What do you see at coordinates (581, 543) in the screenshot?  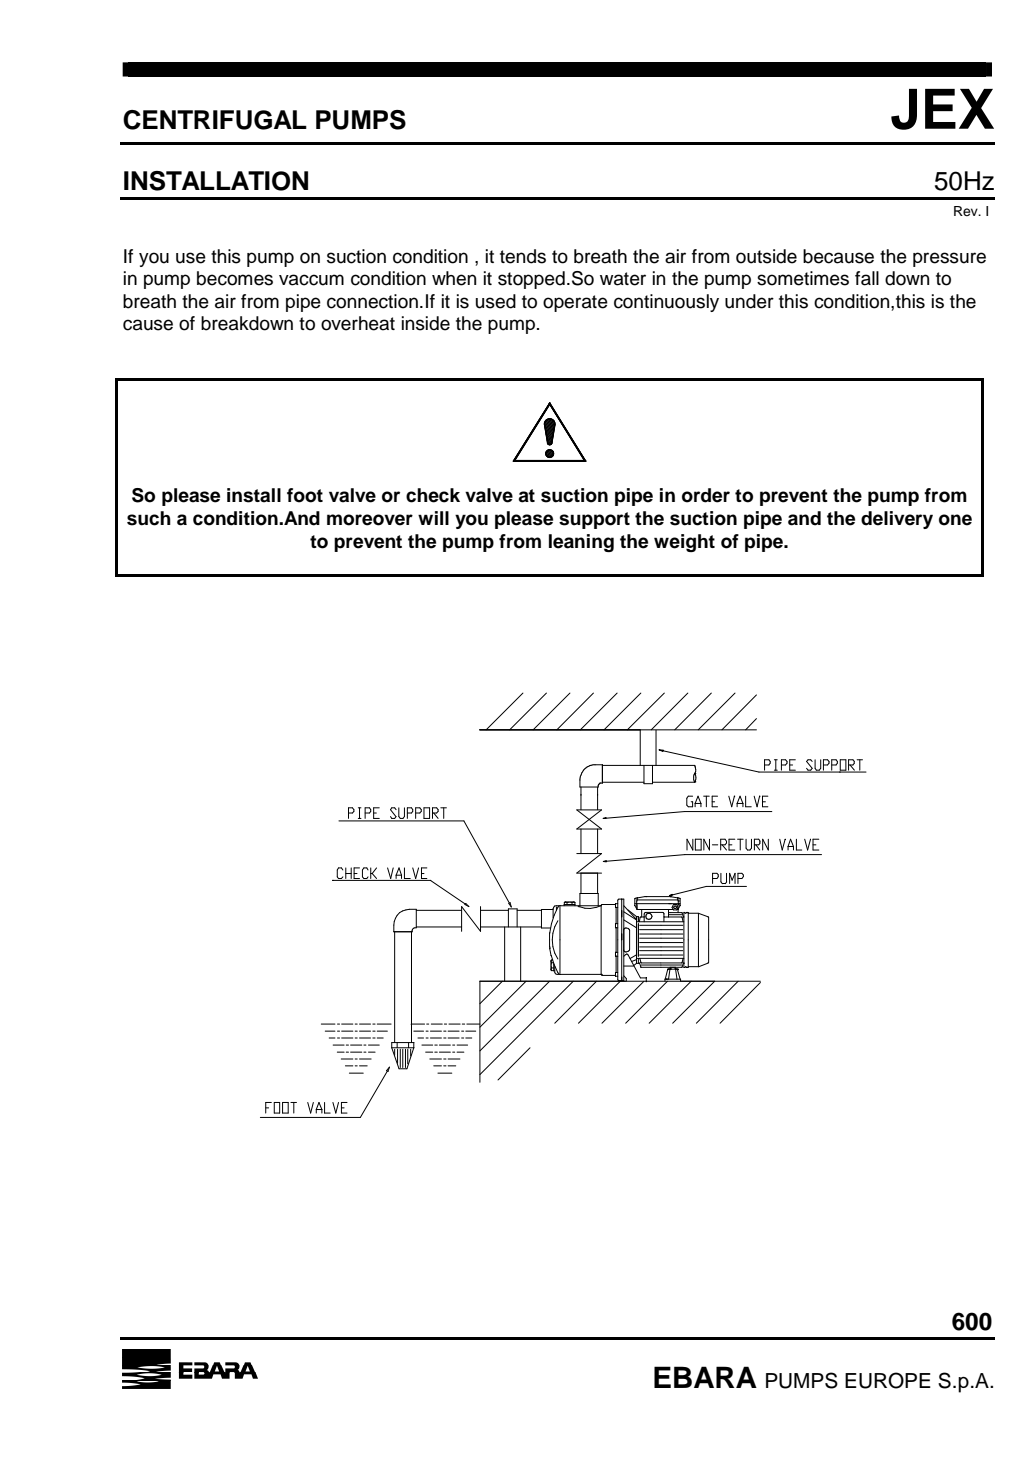 I see `leaning` at bounding box center [581, 543].
